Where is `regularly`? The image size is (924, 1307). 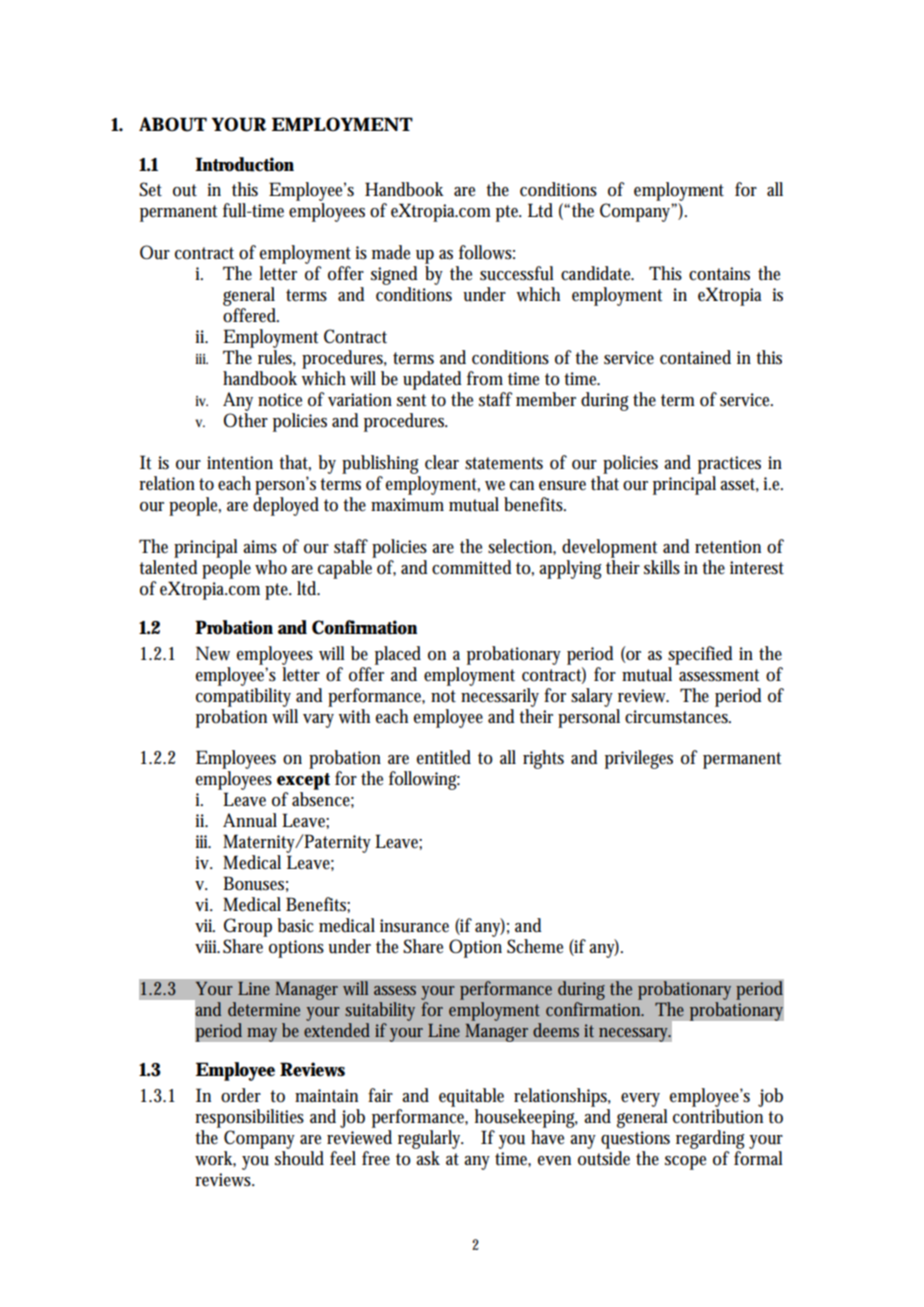
regularly is located at coordinates (431, 1139).
